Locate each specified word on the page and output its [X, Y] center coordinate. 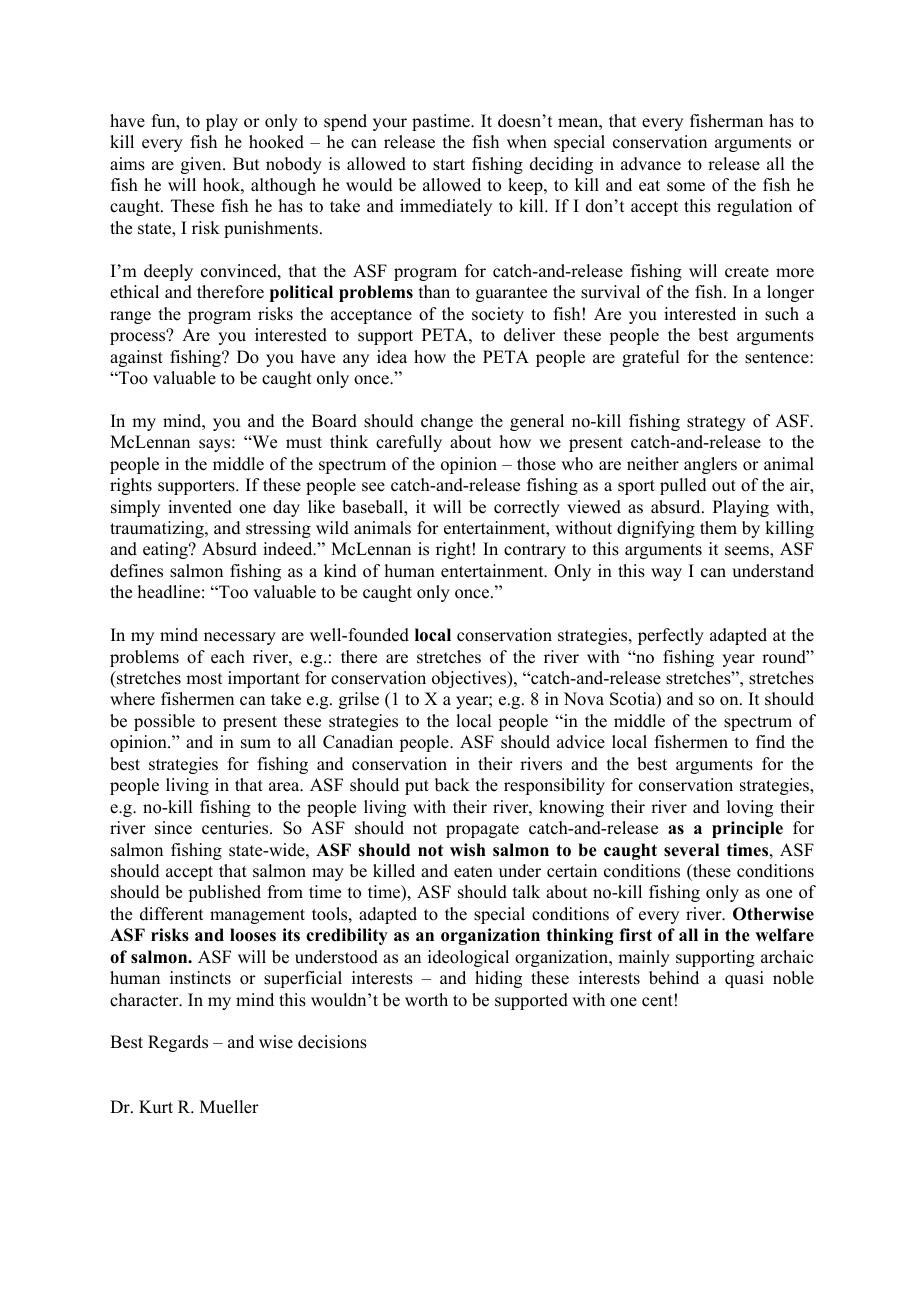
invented [200, 507]
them [718, 528]
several [691, 850]
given [202, 165]
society [498, 315]
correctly [527, 508]
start [449, 165]
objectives [470, 679]
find [770, 742]
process [139, 338]
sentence [778, 358]
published [224, 893]
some [686, 187]
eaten [473, 872]
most [204, 679]
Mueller [229, 1107]
